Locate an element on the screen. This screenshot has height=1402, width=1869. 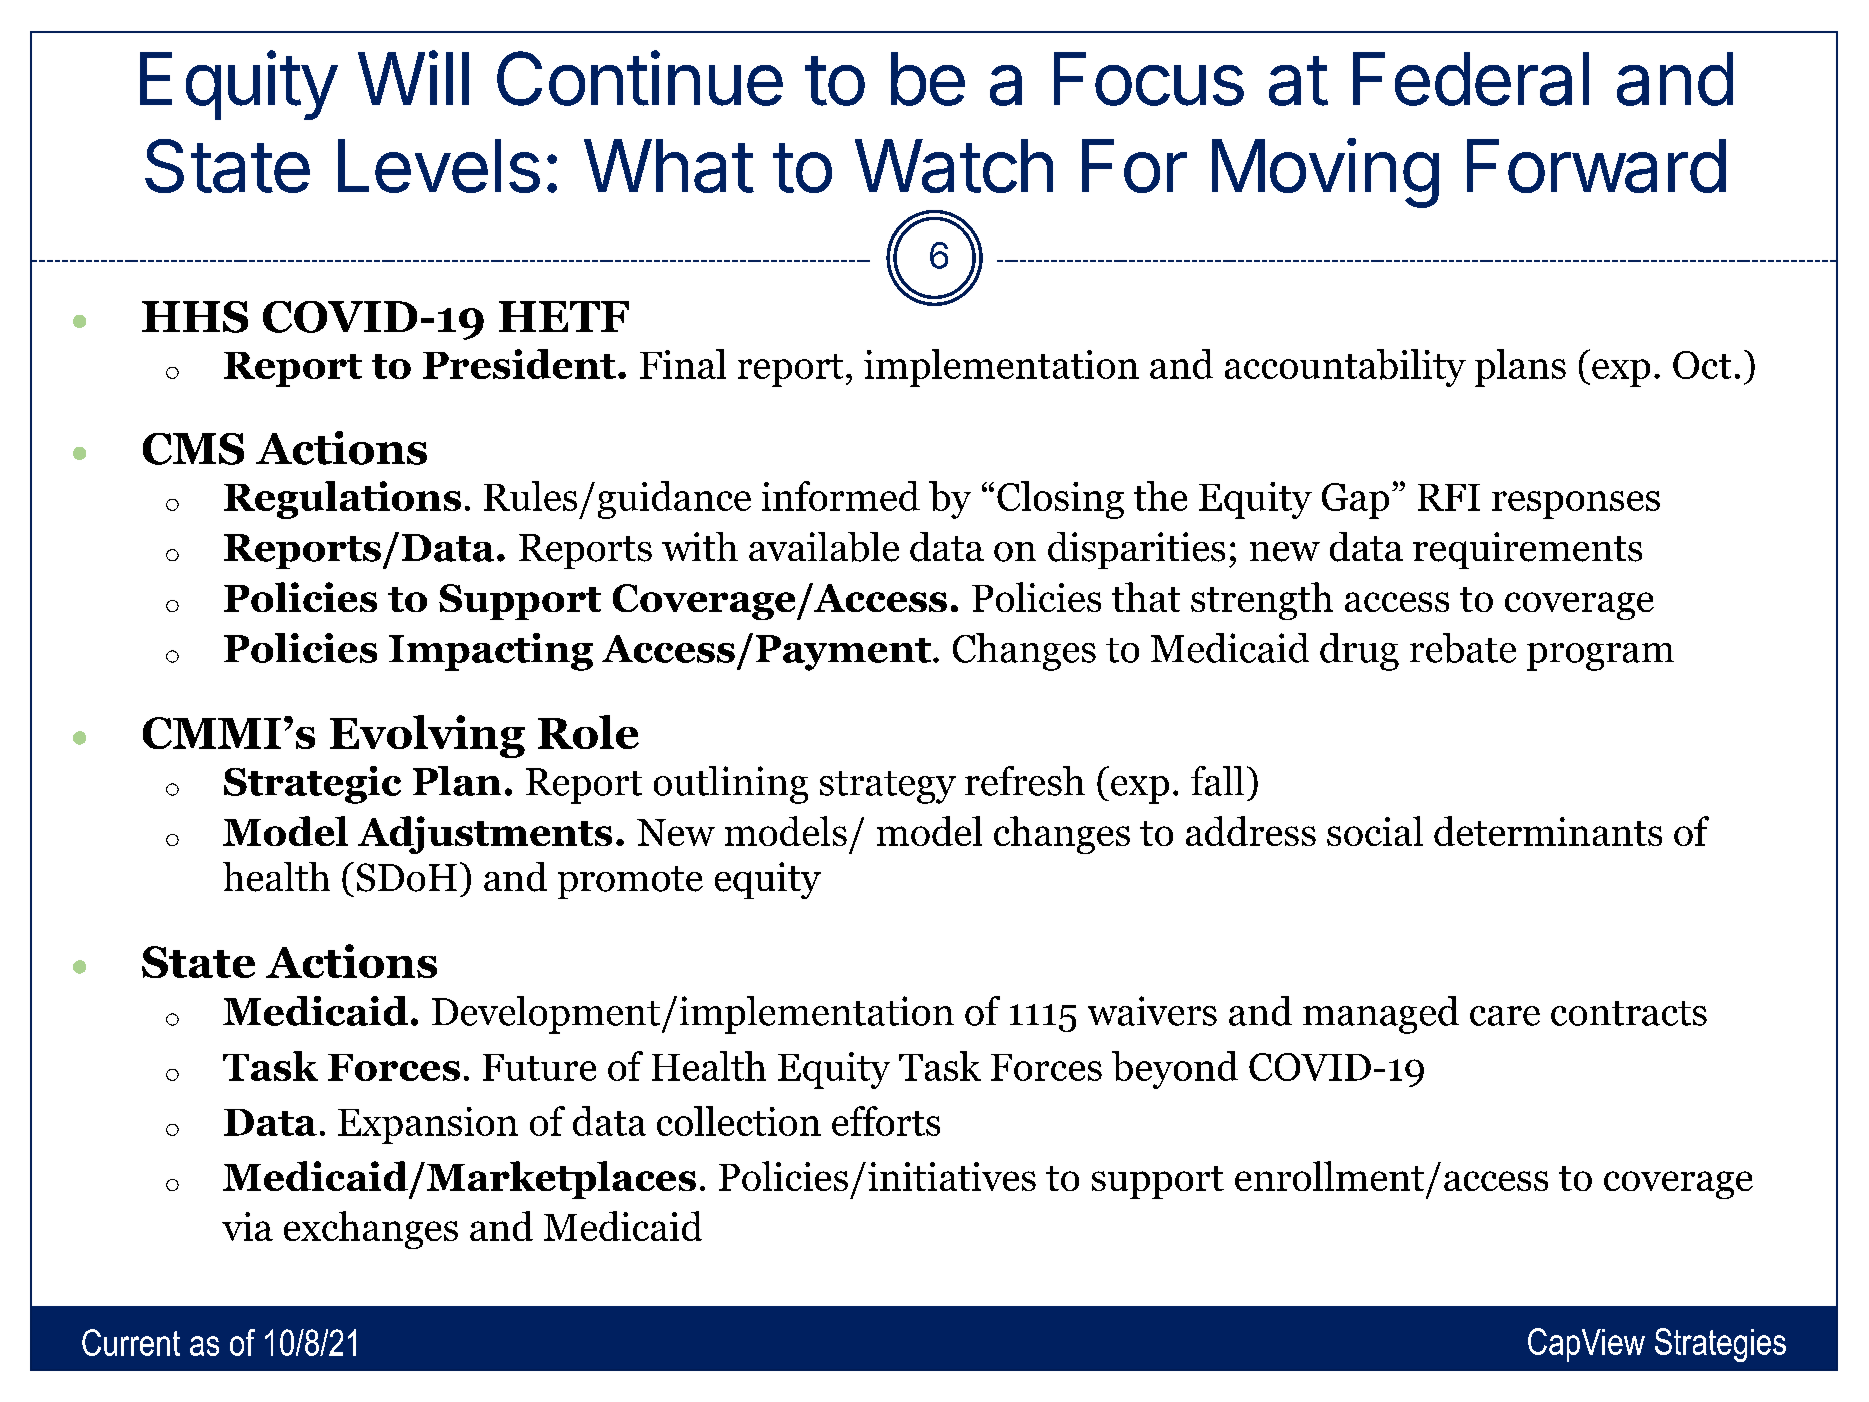
informed is located at coordinates (841, 496).
